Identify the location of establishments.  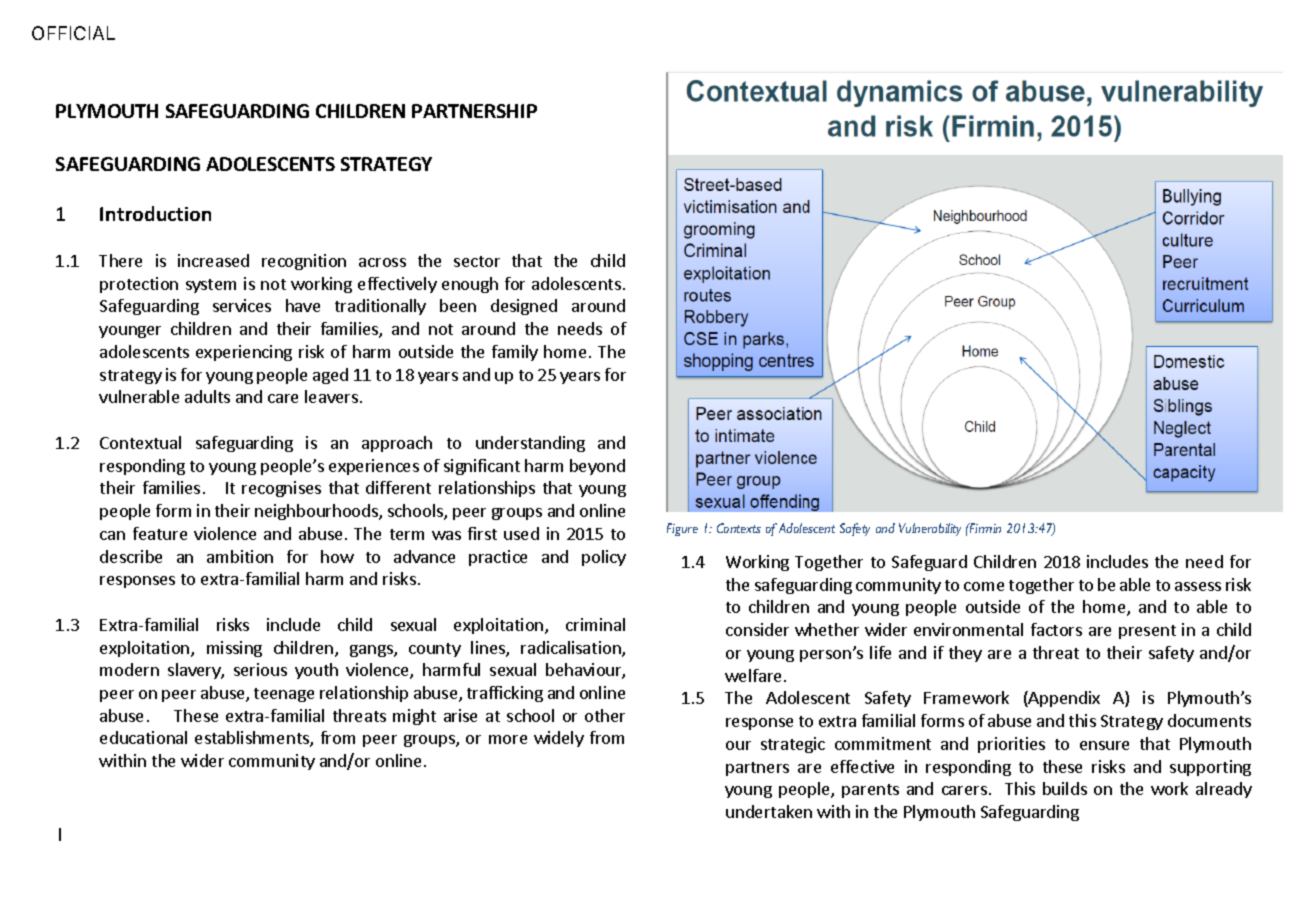
(253, 739).
